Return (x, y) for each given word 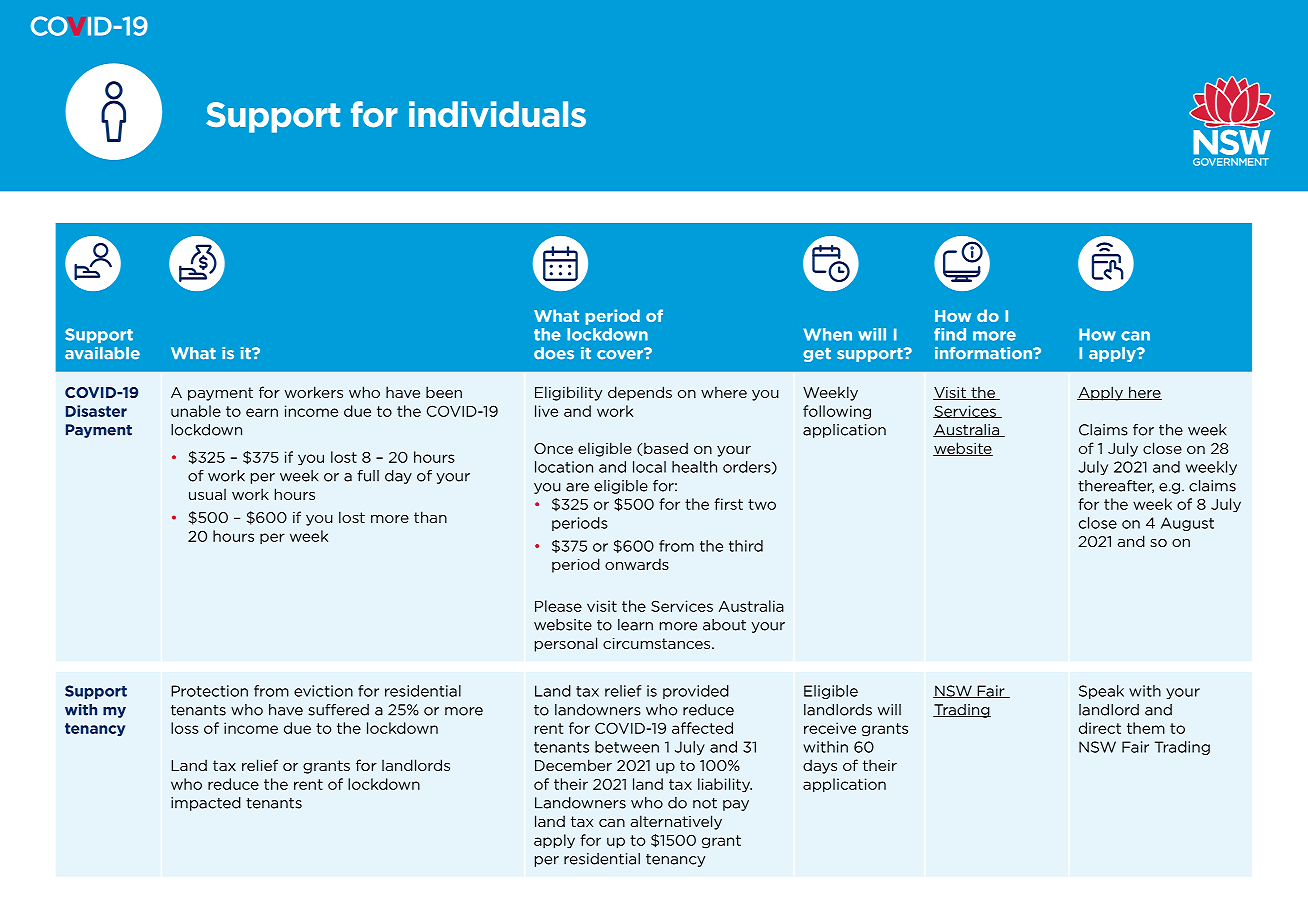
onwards (637, 564)
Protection (209, 691)
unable (196, 411)
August (1187, 524)
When (827, 334)
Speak (1101, 692)
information (984, 353)
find (950, 334)
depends (640, 393)
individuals (497, 114)
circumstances (658, 643)
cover (621, 354)
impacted (206, 804)
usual (207, 494)
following (837, 412)
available (102, 353)
